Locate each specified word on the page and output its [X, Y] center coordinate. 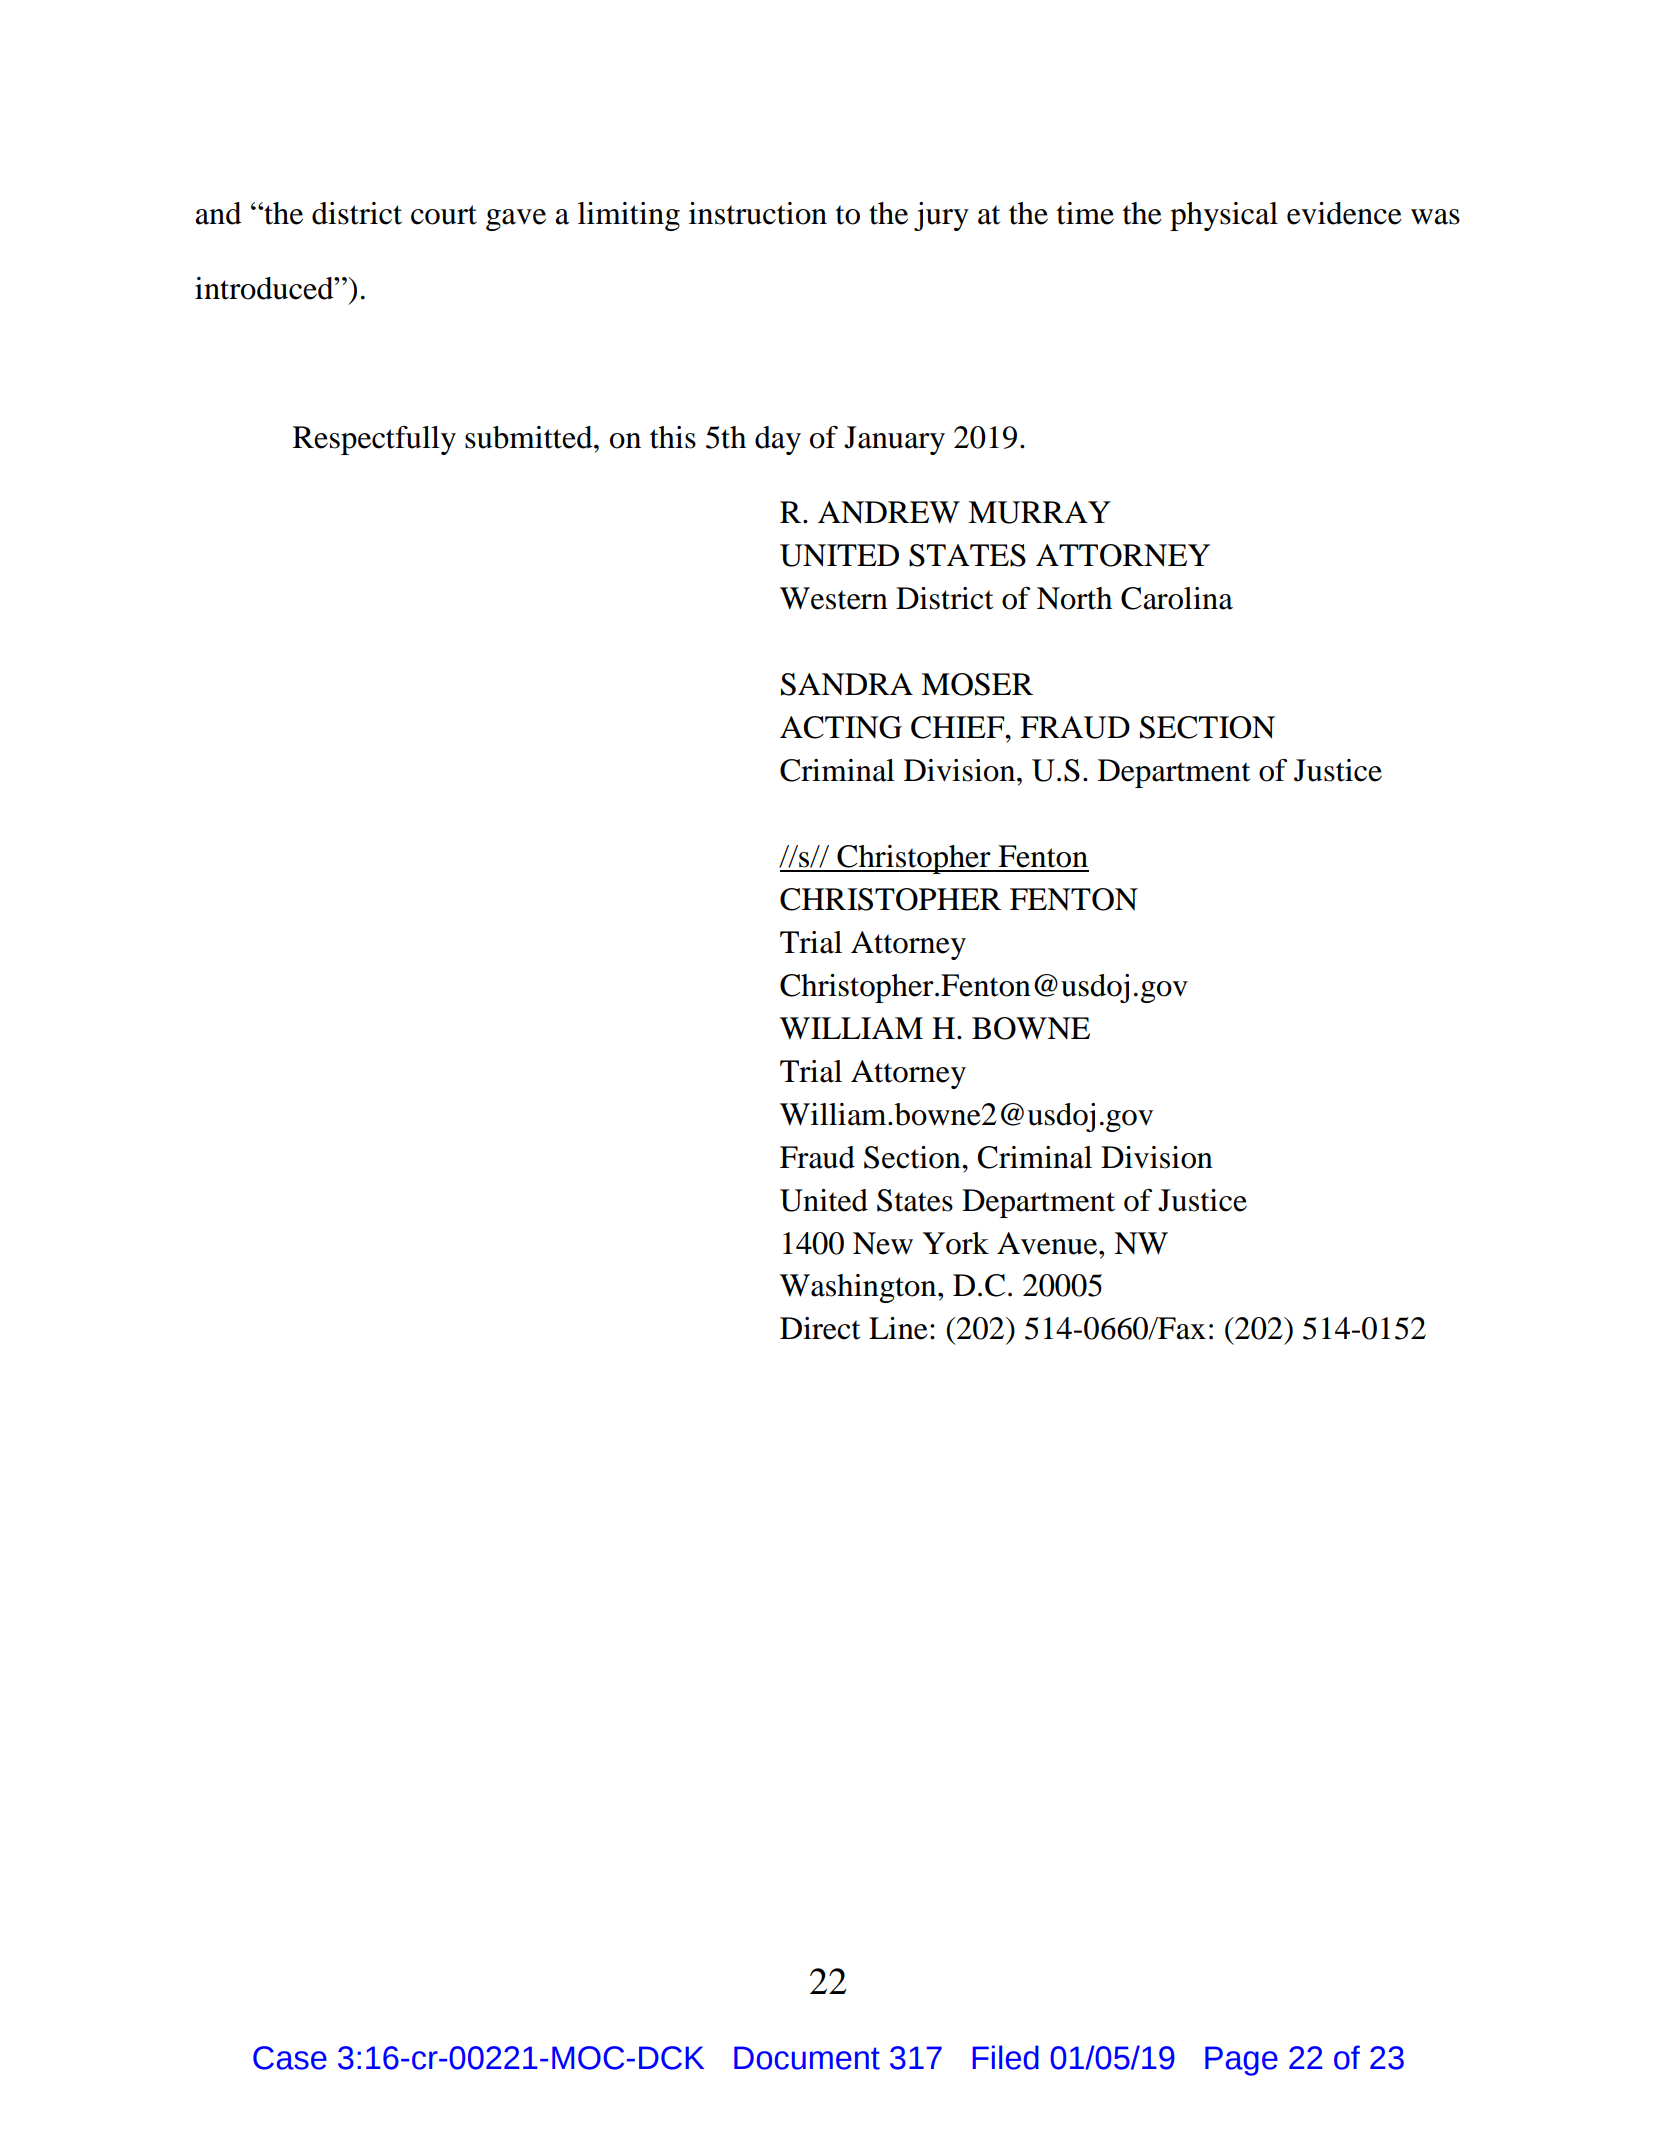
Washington [859, 1288]
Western [834, 598]
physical [1224, 216]
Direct [820, 1328]
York [956, 1243]
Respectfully [374, 440]
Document [807, 2058]
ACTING [841, 727]
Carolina [1177, 598]
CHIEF [959, 727]
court [444, 215]
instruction [758, 213]
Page [1241, 2061]
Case [290, 2058]
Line [898, 1328]
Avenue [1048, 1243]
